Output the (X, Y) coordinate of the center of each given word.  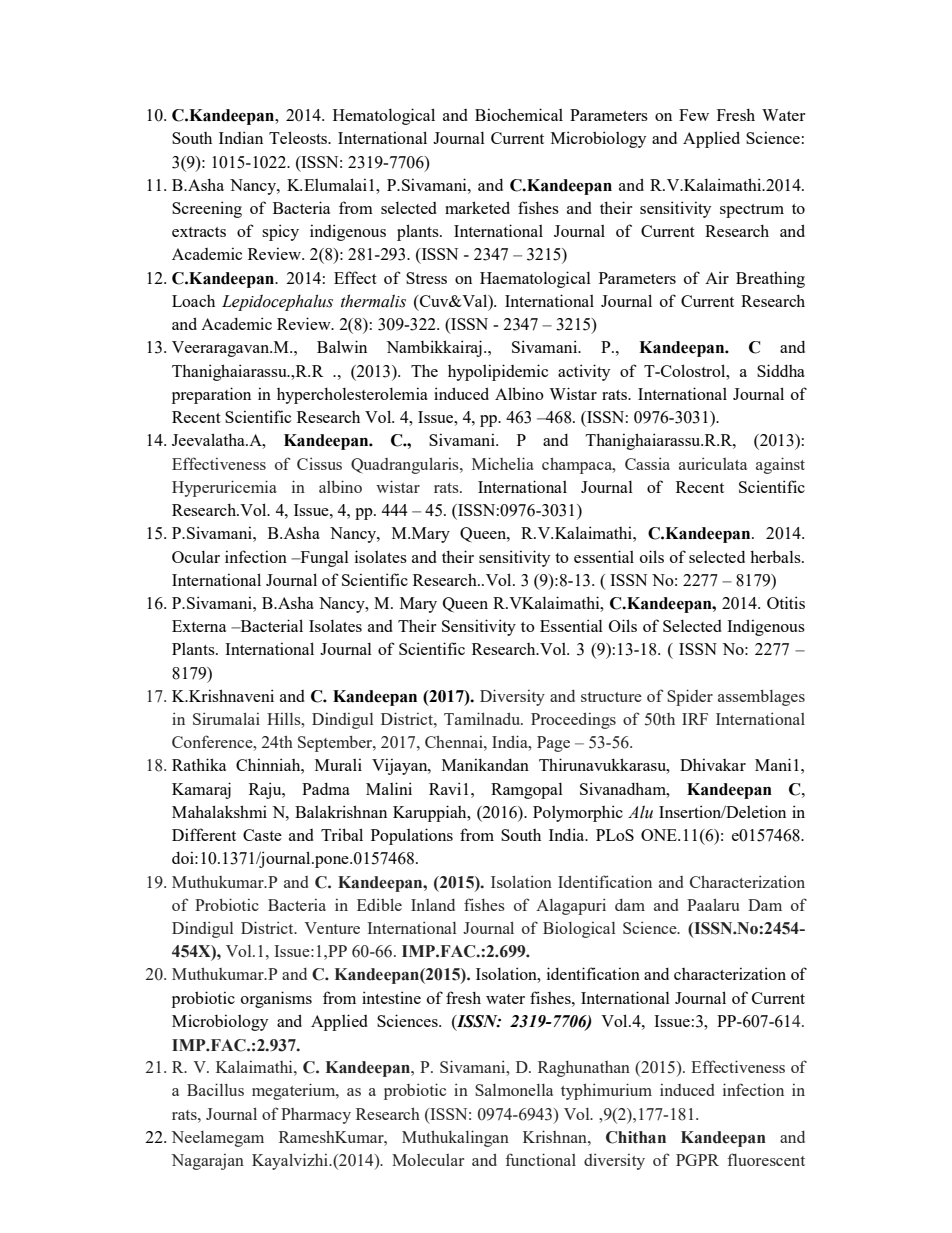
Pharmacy (316, 1116)
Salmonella (514, 1090)
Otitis (786, 602)
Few (694, 115)
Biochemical (519, 114)
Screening (207, 209)
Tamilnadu (483, 718)
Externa (199, 626)
